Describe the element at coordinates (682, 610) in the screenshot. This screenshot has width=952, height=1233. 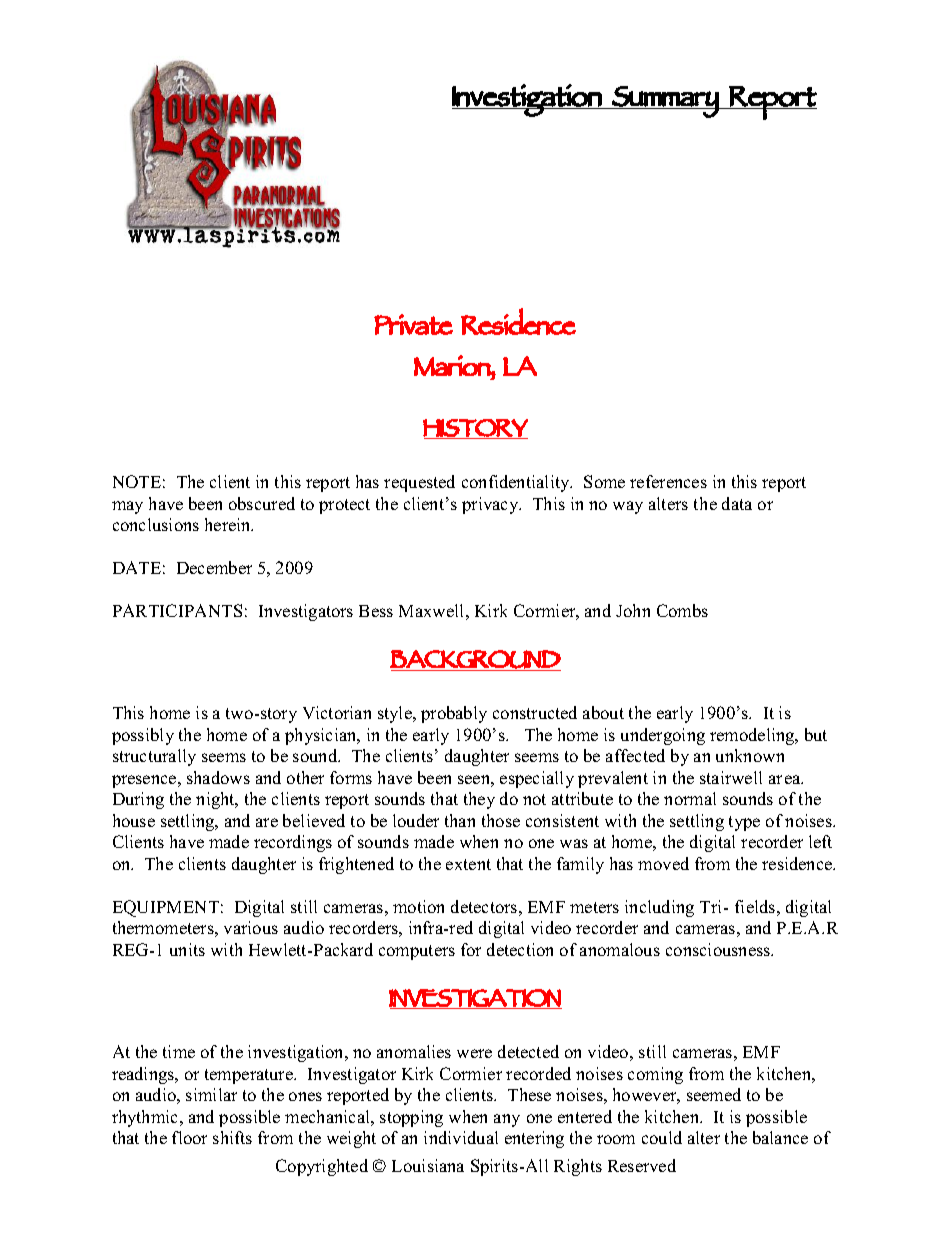
I see `Combs` at that location.
